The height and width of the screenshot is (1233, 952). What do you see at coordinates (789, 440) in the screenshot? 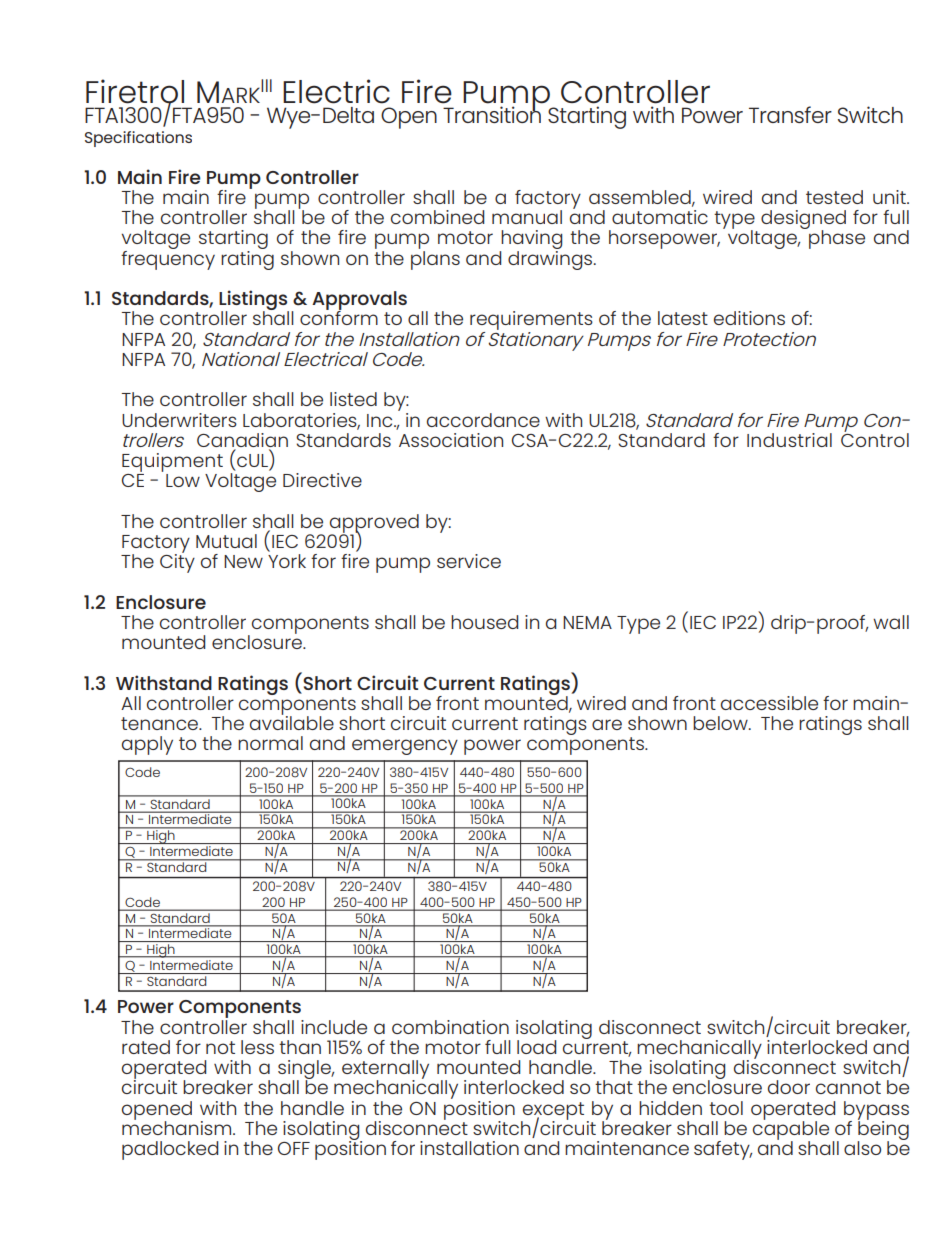
I see `Industrial` at bounding box center [789, 440].
